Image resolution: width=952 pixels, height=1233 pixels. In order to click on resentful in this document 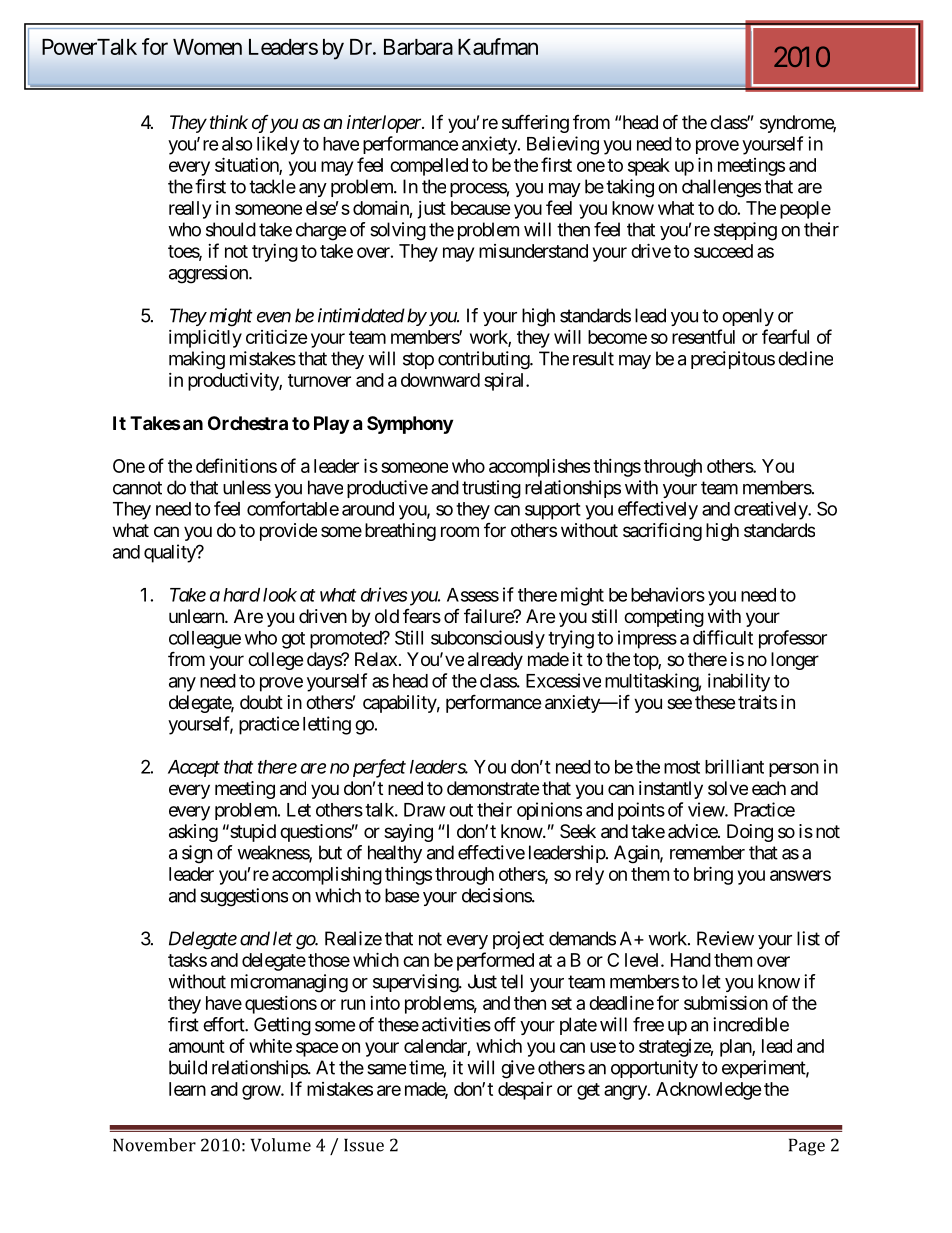, I will do `click(703, 336)`.
